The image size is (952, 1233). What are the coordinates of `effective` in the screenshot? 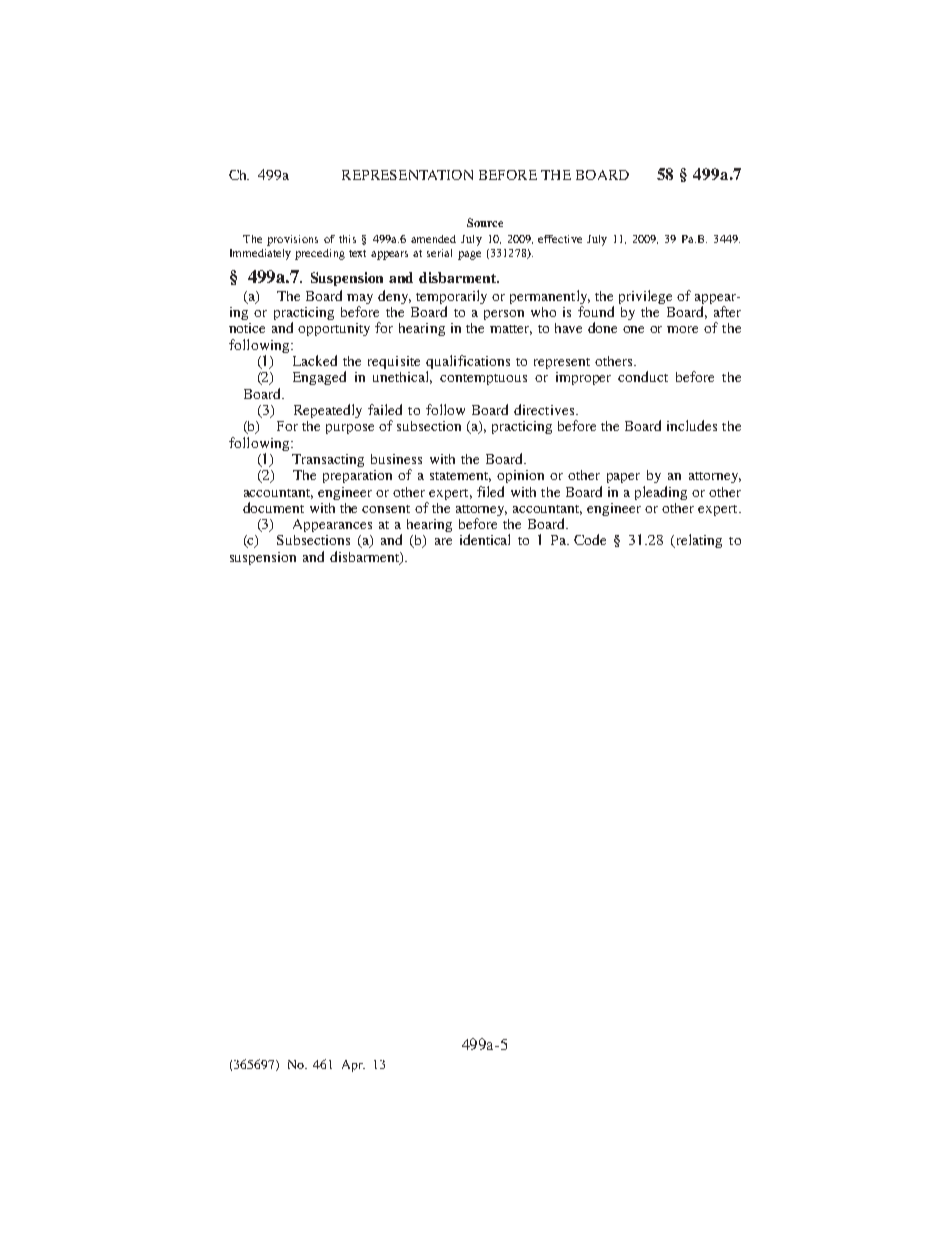 It's located at (560, 239).
